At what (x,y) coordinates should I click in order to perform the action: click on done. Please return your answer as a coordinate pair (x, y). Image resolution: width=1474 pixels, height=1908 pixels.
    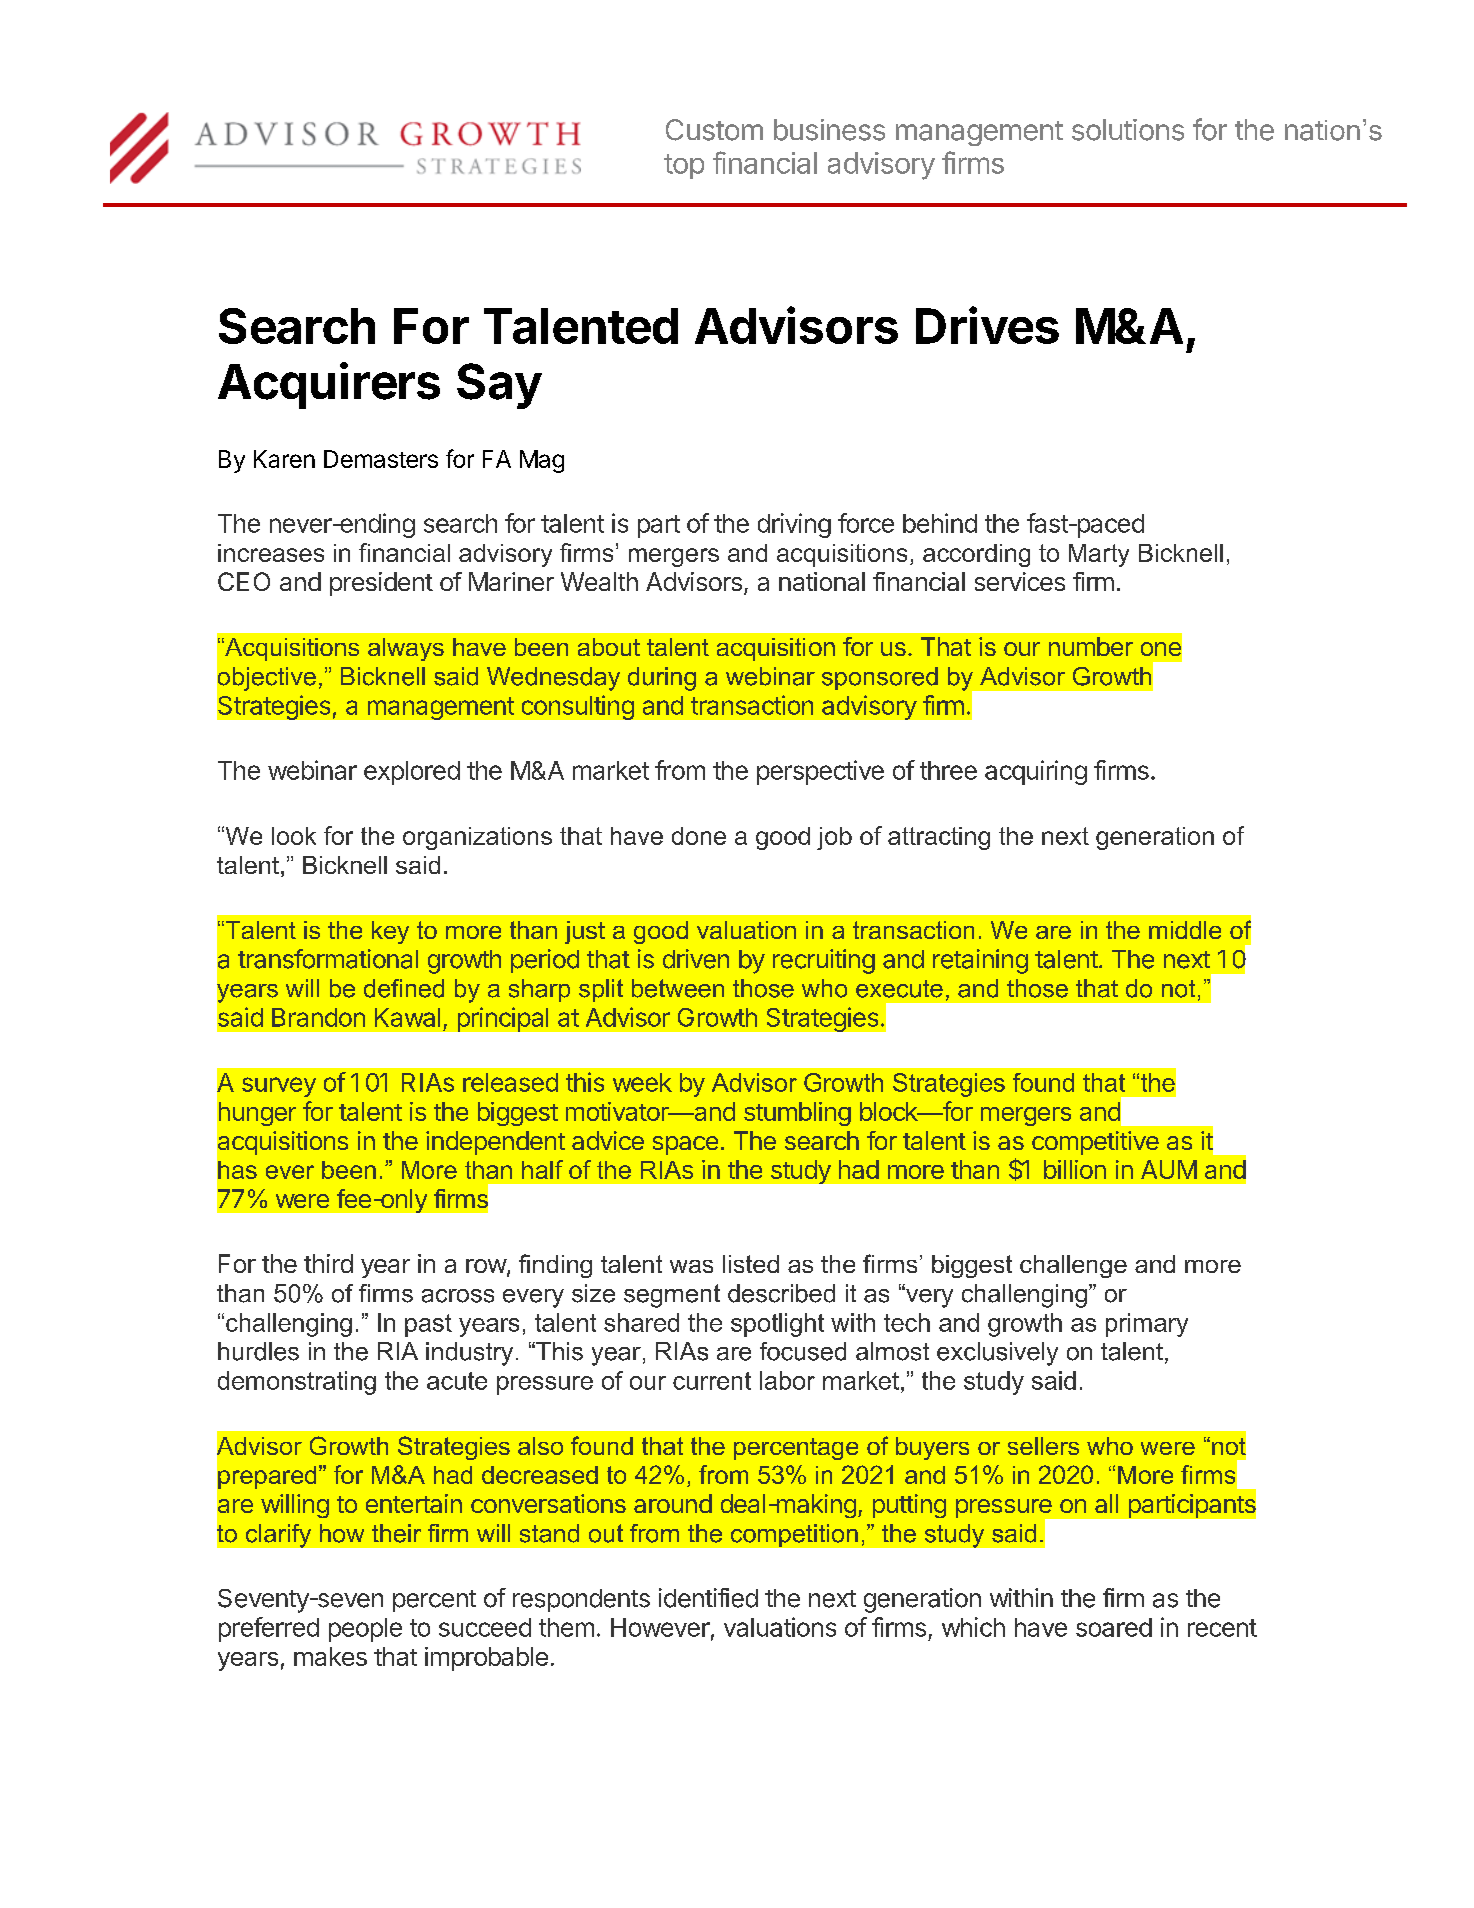
    Looking at the image, I should click on (699, 836).
